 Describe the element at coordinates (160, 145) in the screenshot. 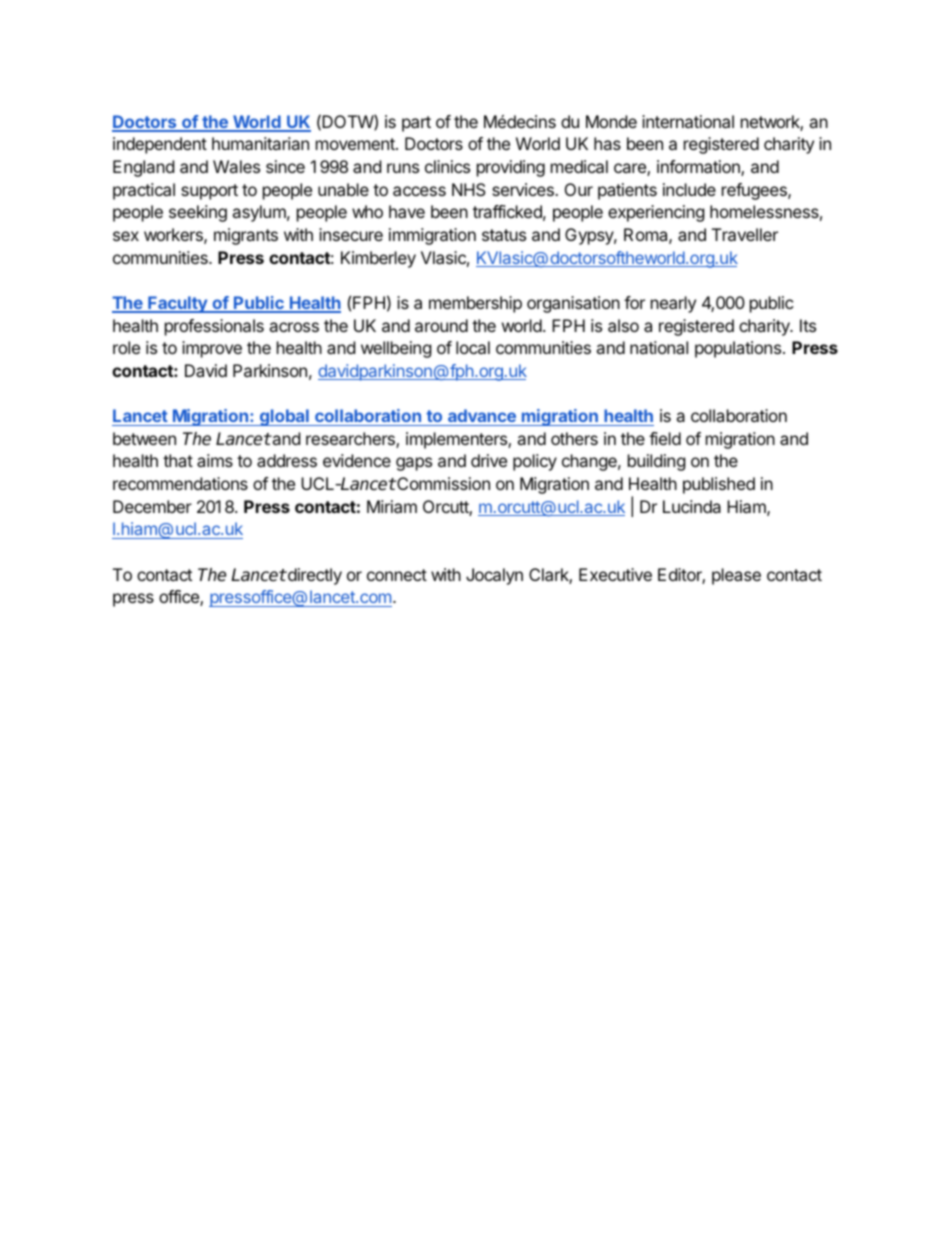

I see `independent` at that location.
